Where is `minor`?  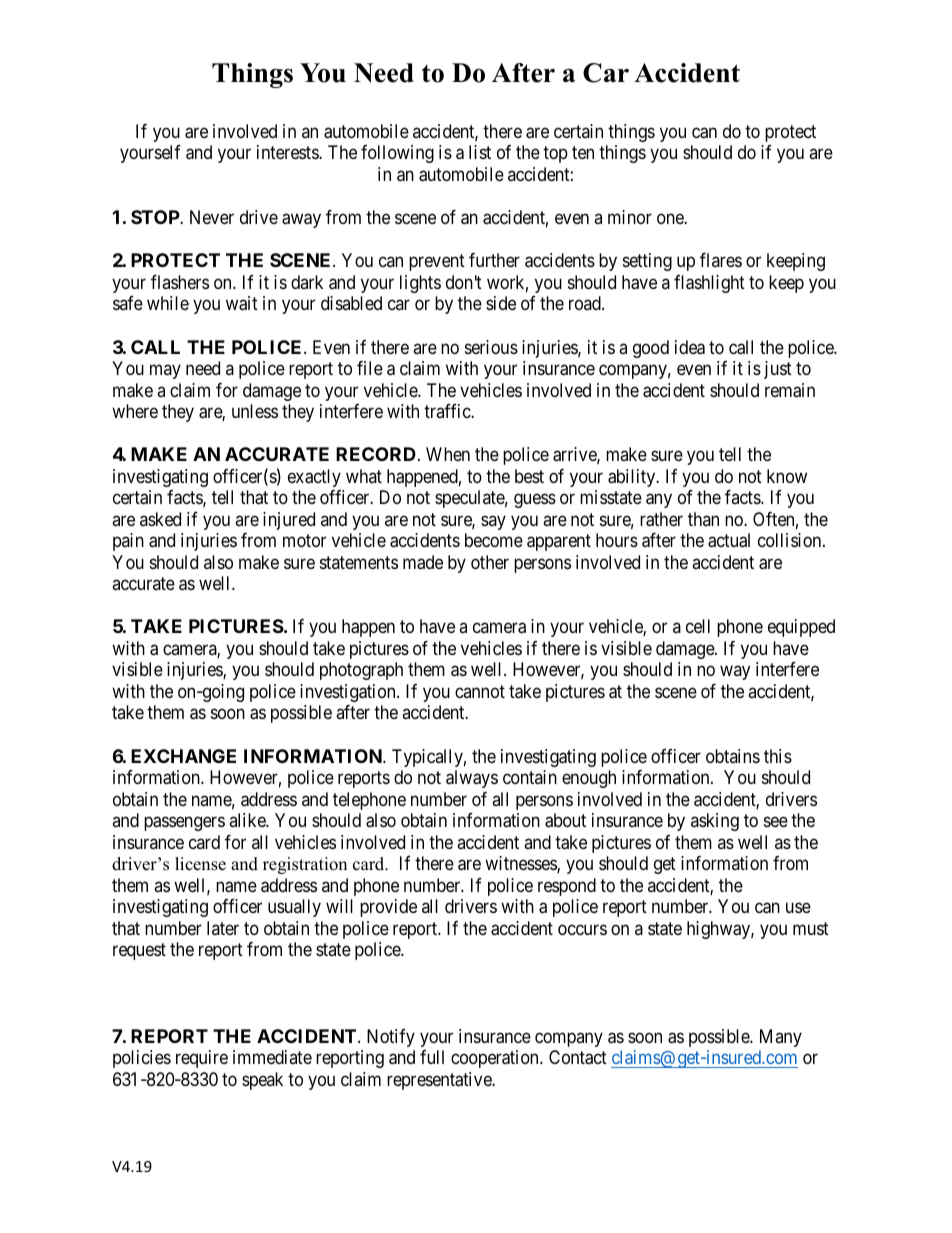
minor is located at coordinates (630, 217).
